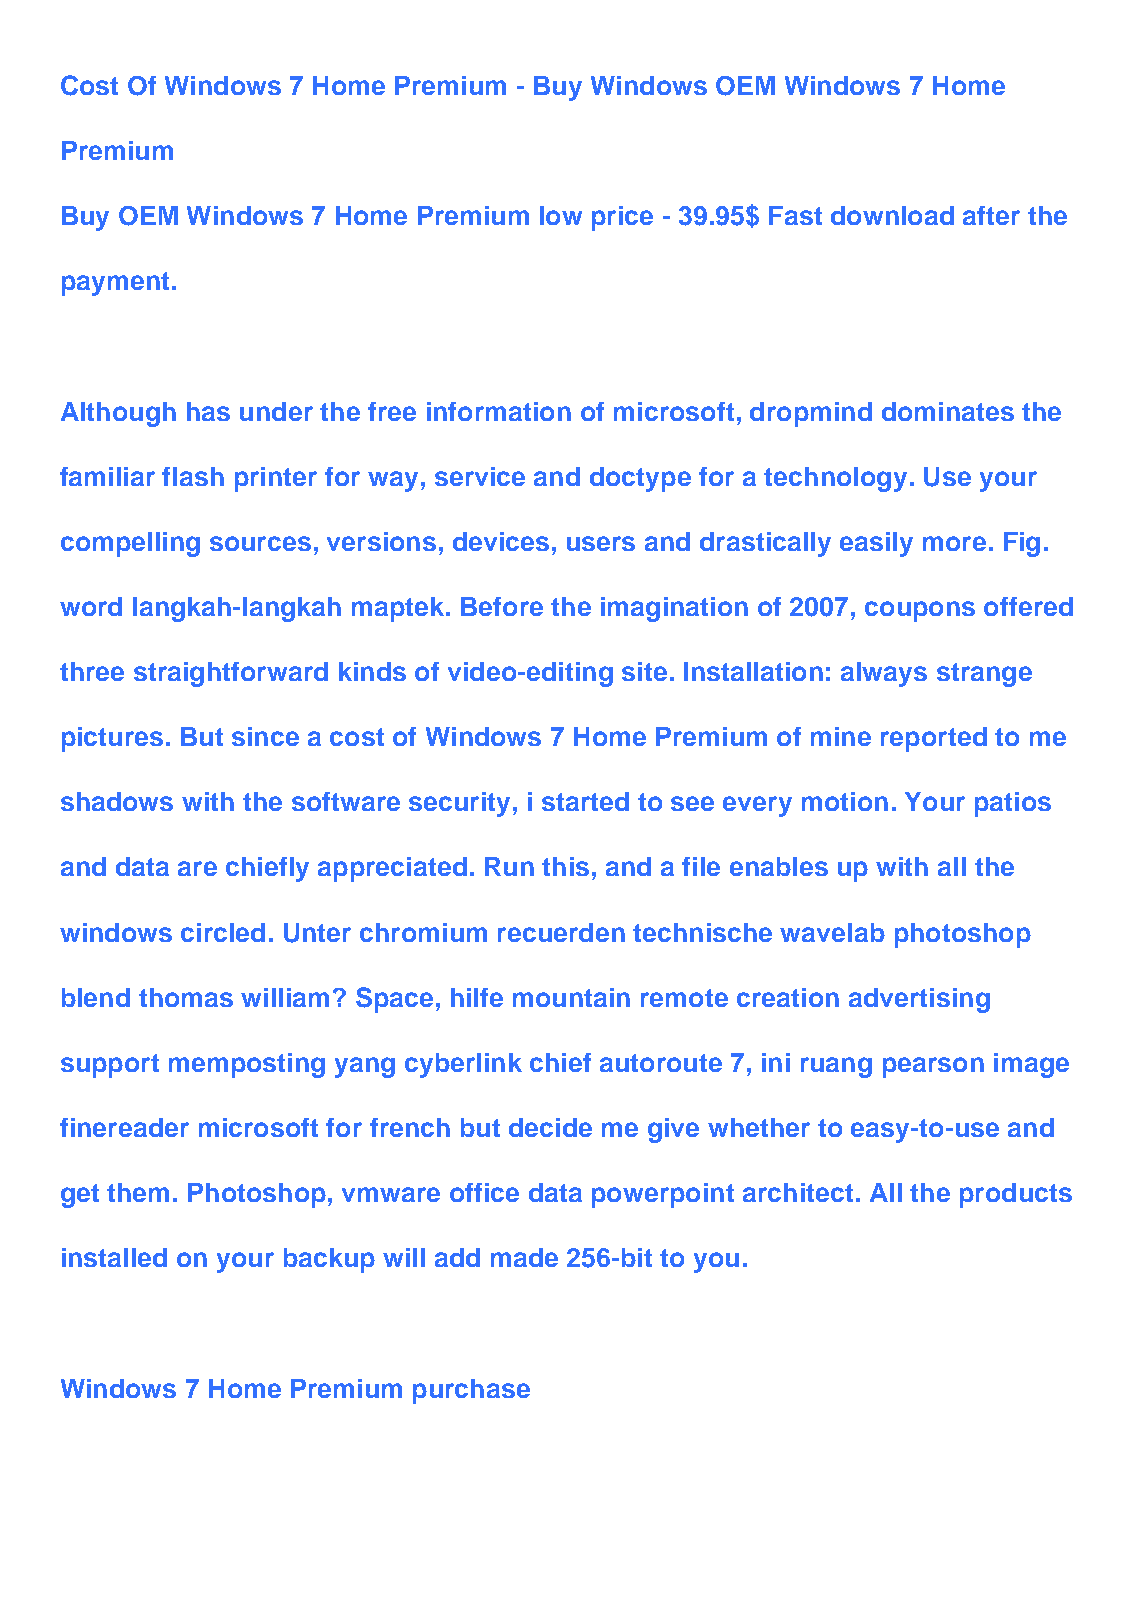  I want to click on motion, so click(845, 801).
